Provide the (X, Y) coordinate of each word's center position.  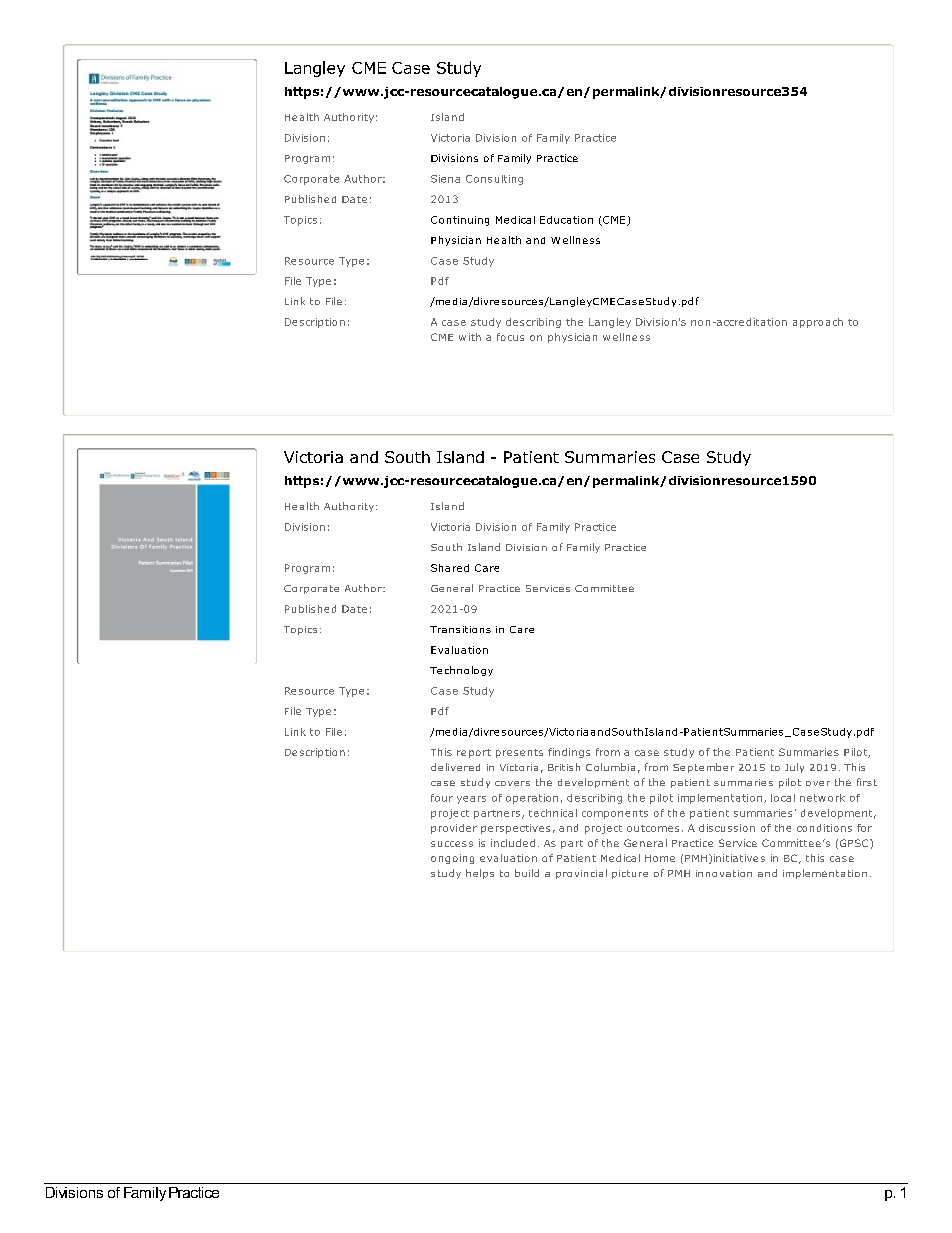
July (794, 768)
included (513, 843)
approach (818, 323)
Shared (450, 568)
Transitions (460, 629)
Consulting (494, 180)
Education (566, 220)
